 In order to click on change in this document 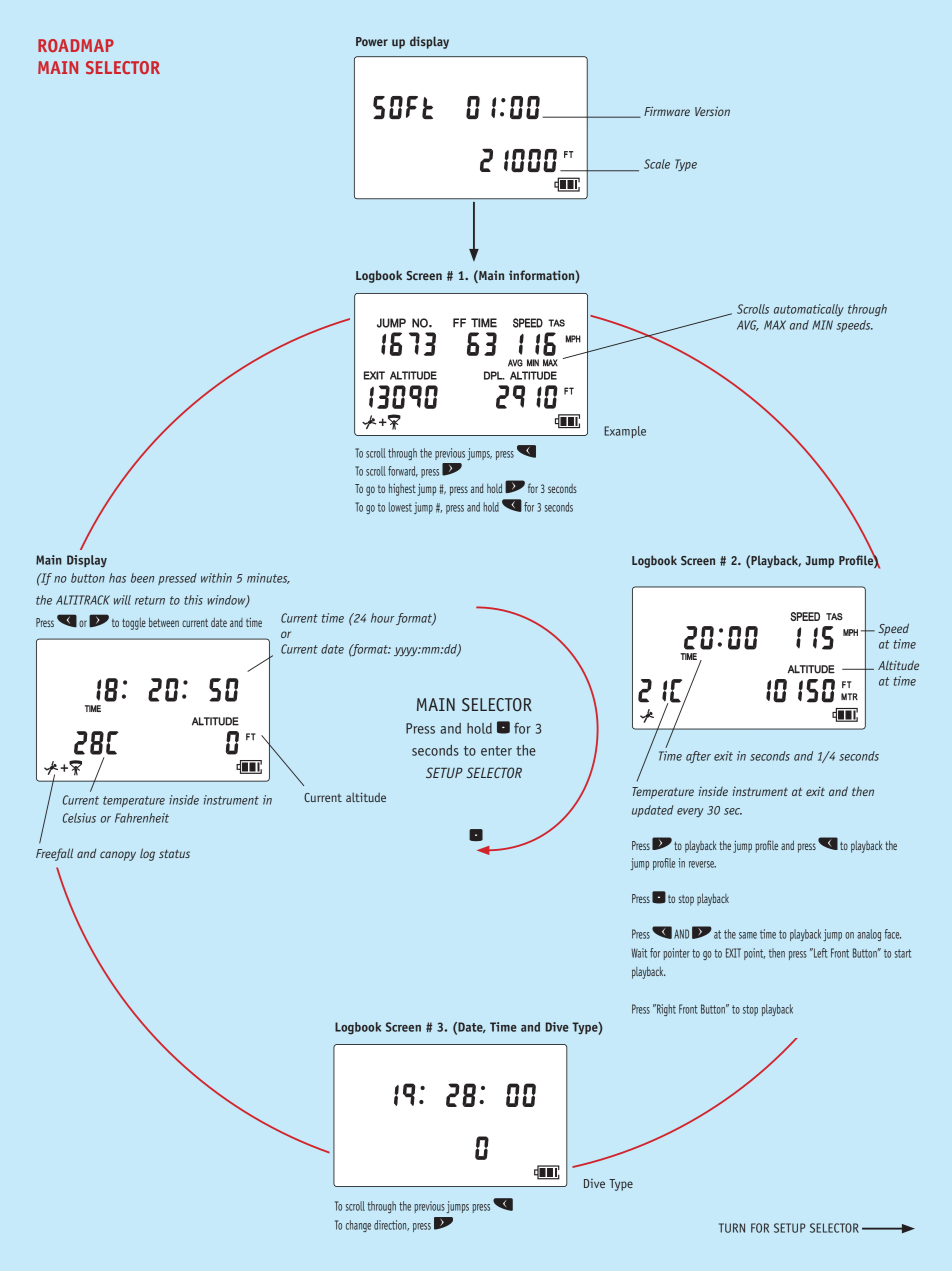, I will do `click(358, 1226)`.
